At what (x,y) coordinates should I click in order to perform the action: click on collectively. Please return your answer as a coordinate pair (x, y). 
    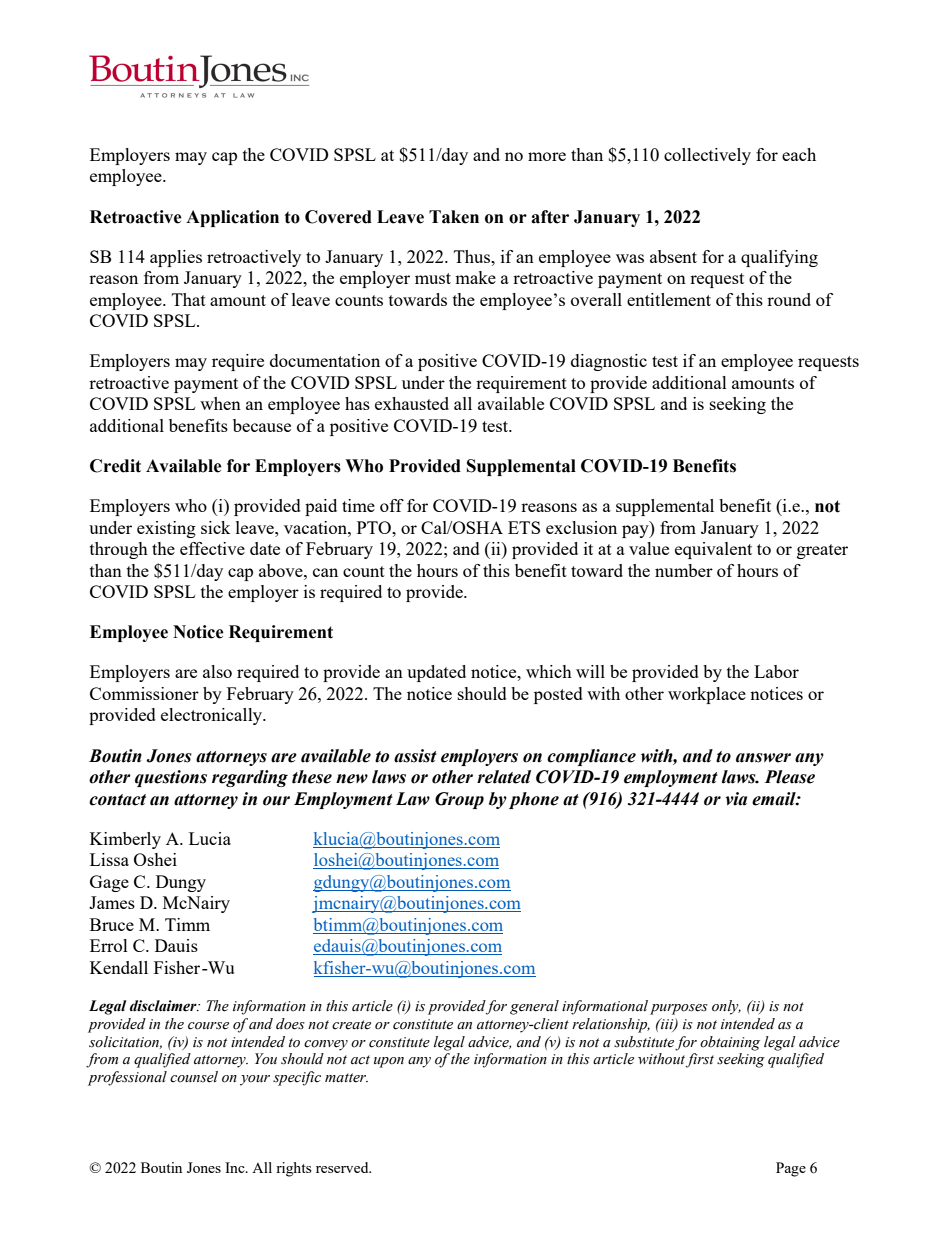
    Looking at the image, I should click on (707, 156).
